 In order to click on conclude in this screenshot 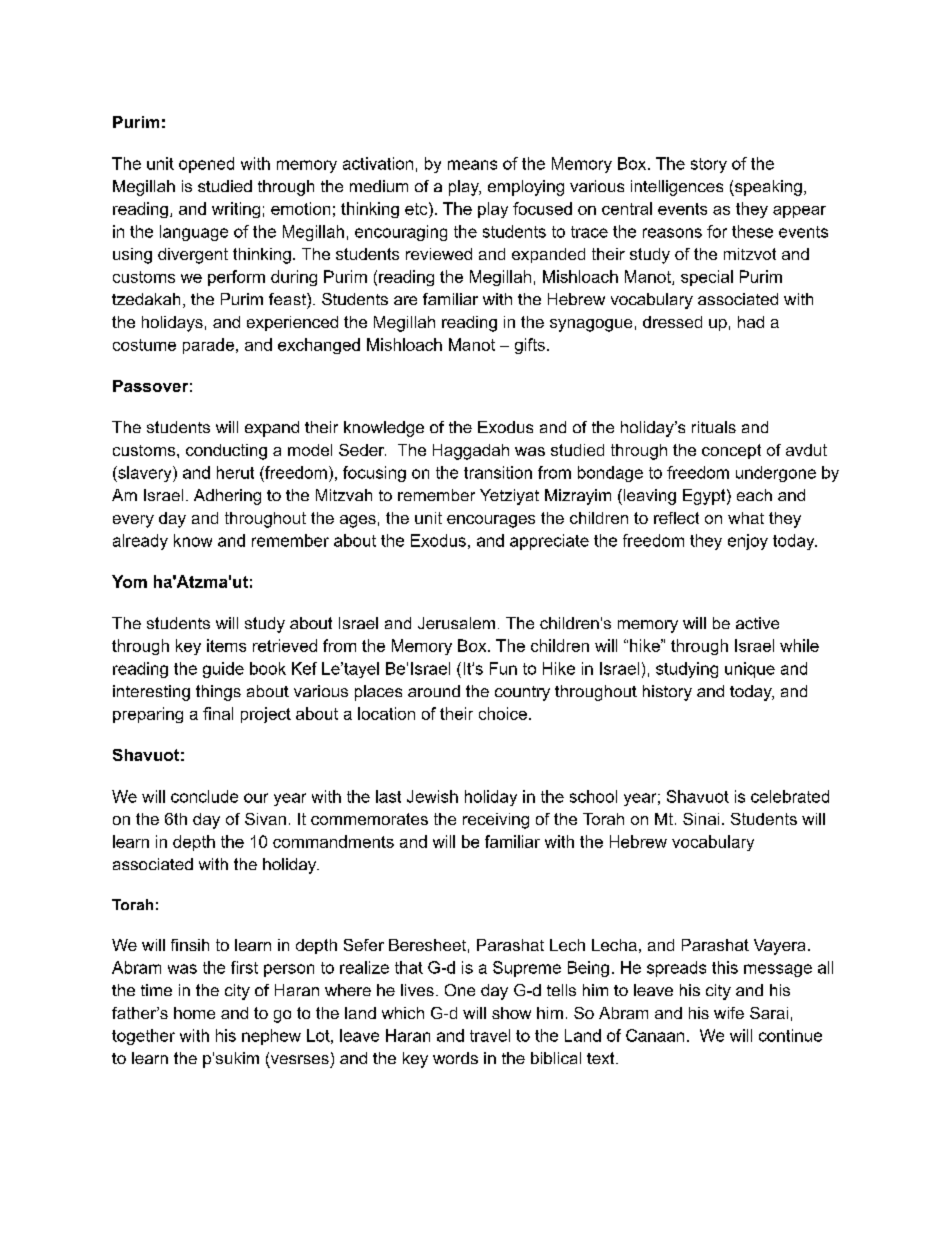, I will do `click(204, 796)`.
